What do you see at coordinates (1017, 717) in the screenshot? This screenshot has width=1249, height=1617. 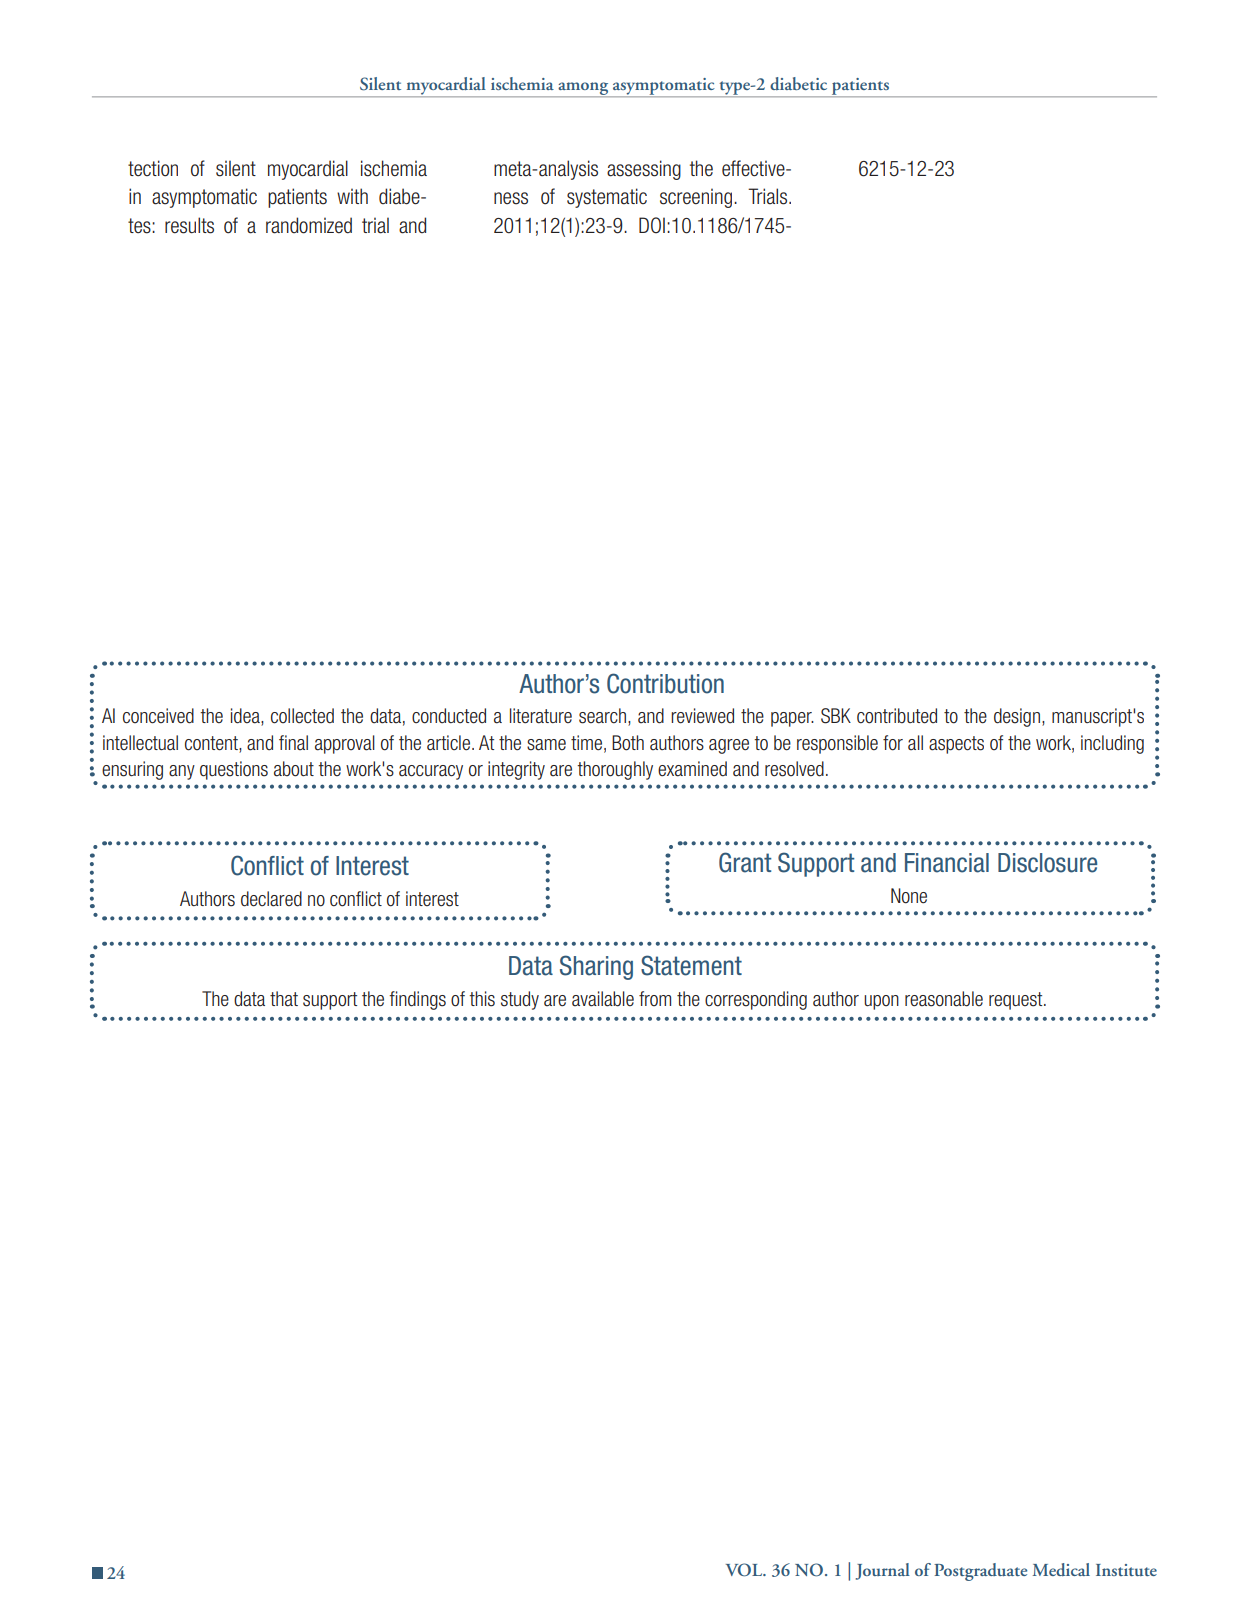 I see `design` at bounding box center [1017, 717].
